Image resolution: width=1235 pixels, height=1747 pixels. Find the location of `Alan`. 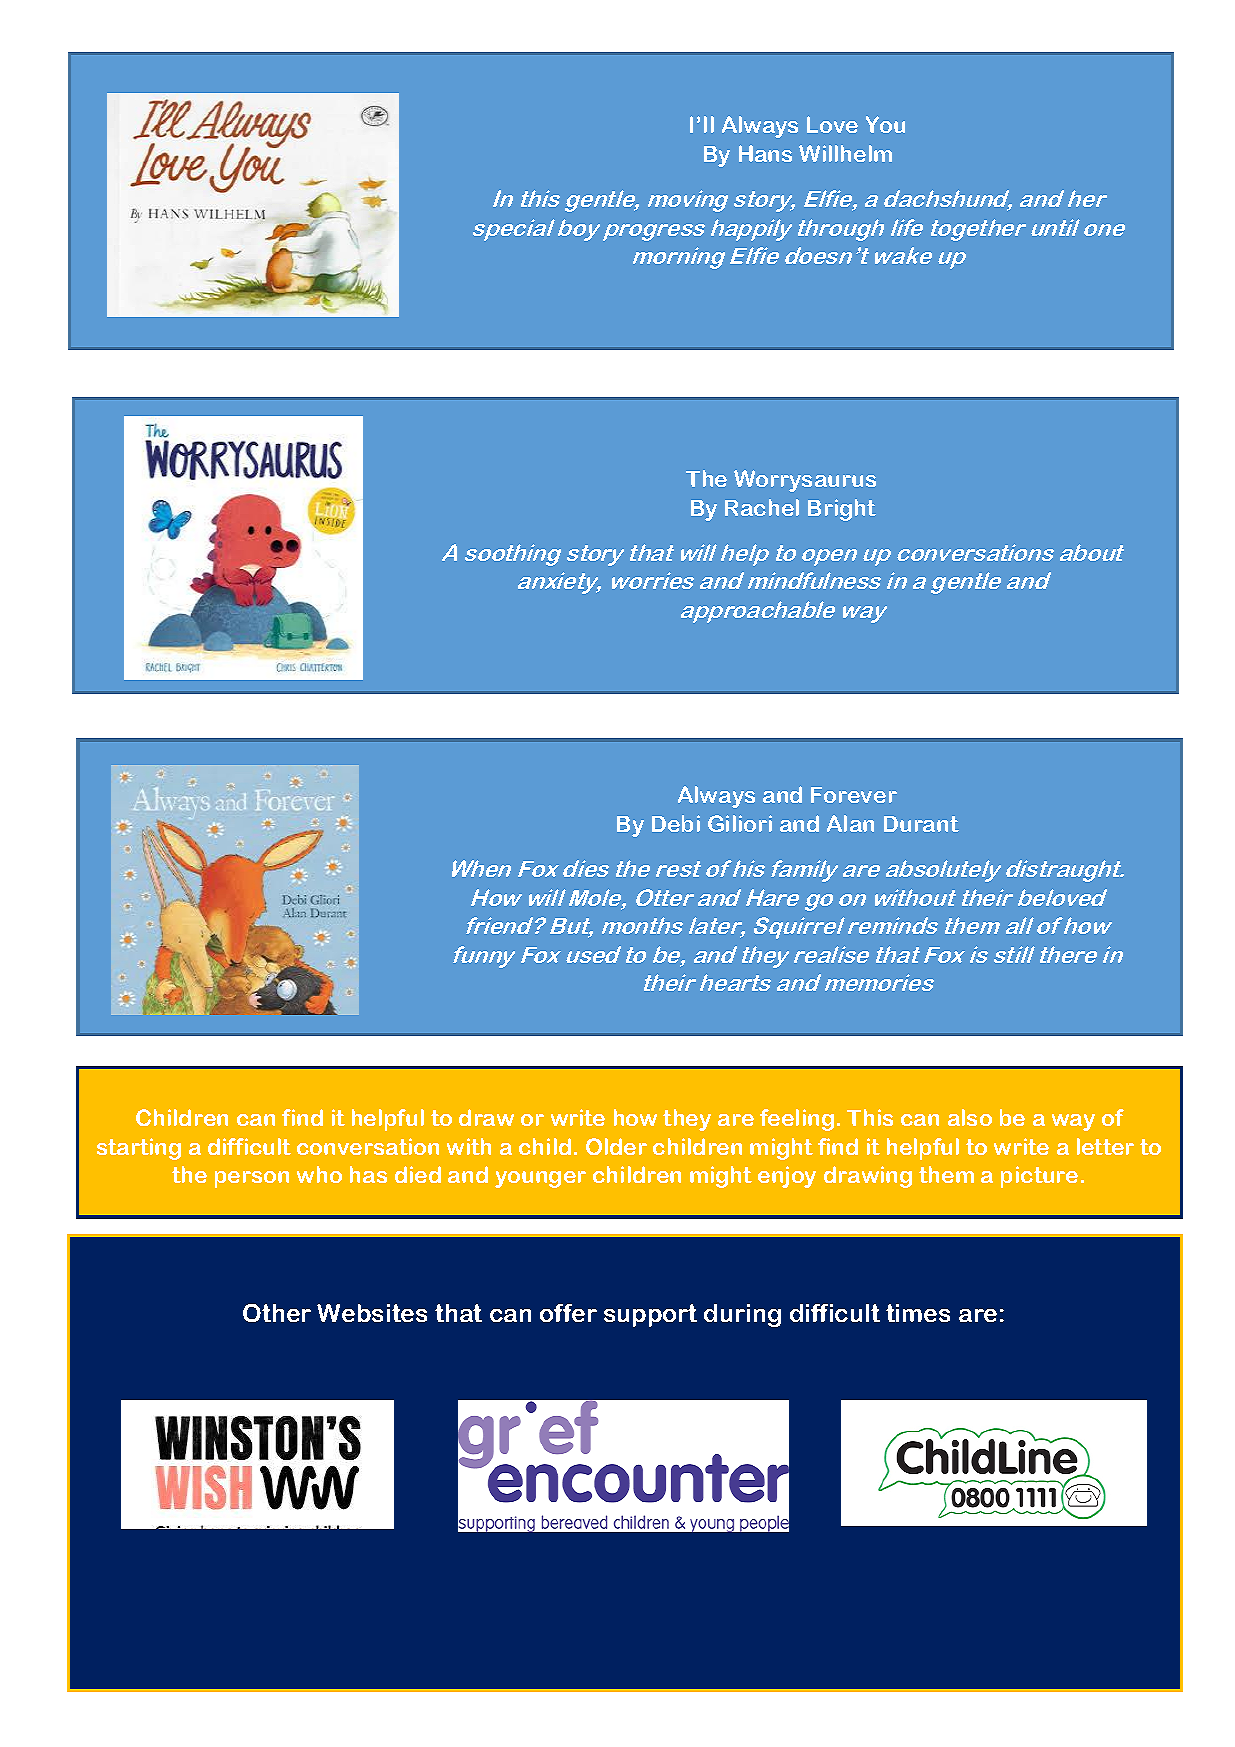

Alan is located at coordinates (850, 823).
